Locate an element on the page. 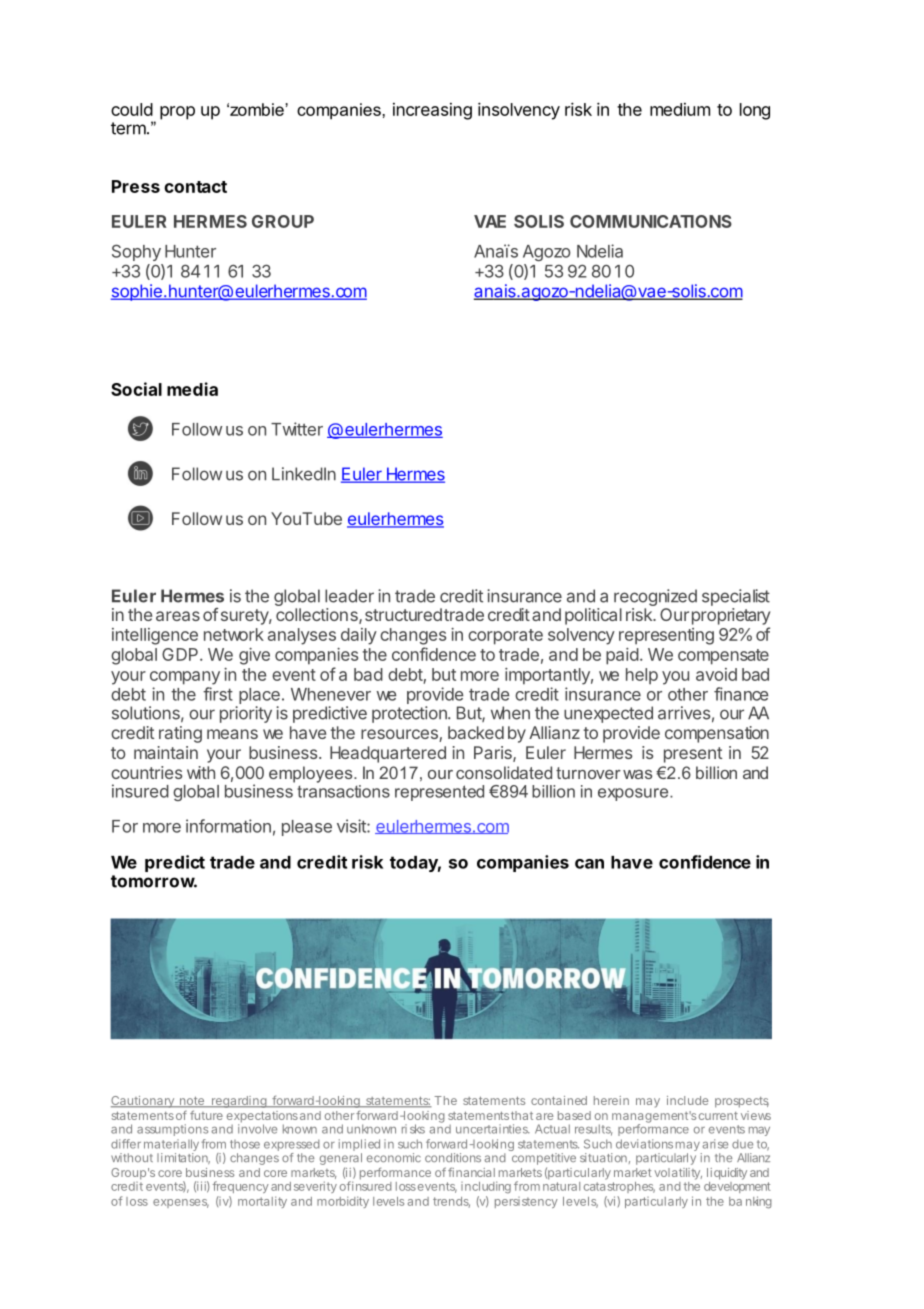 Image resolution: width=924 pixels, height=1309 pixels. Twitter is located at coordinates (297, 429).
